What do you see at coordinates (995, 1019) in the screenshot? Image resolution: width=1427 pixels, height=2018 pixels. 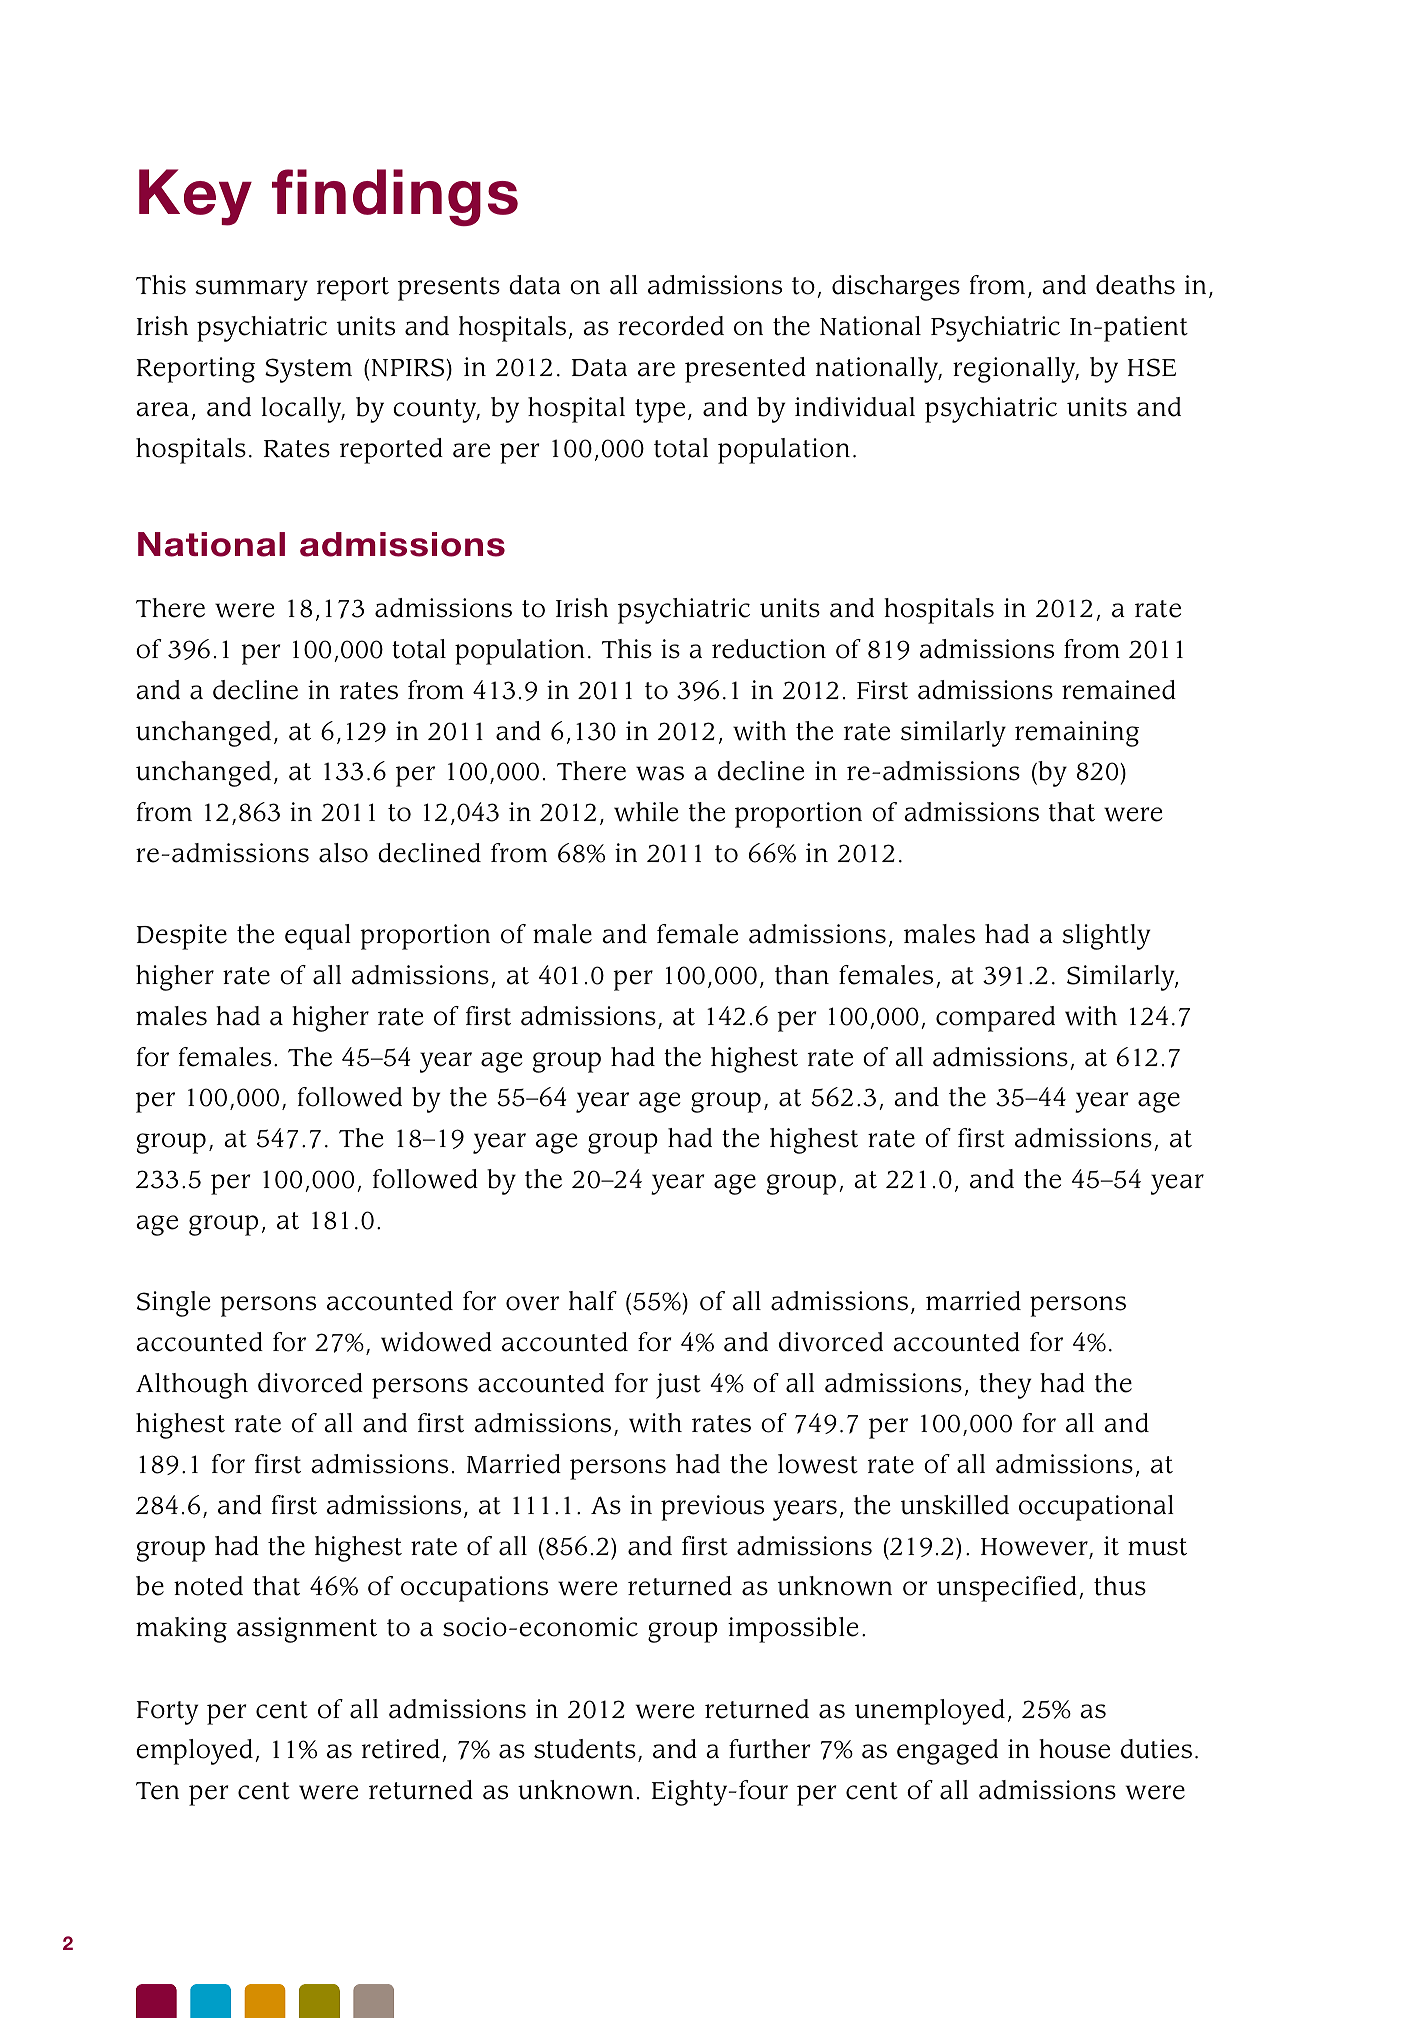 I see `compared` at bounding box center [995, 1019].
